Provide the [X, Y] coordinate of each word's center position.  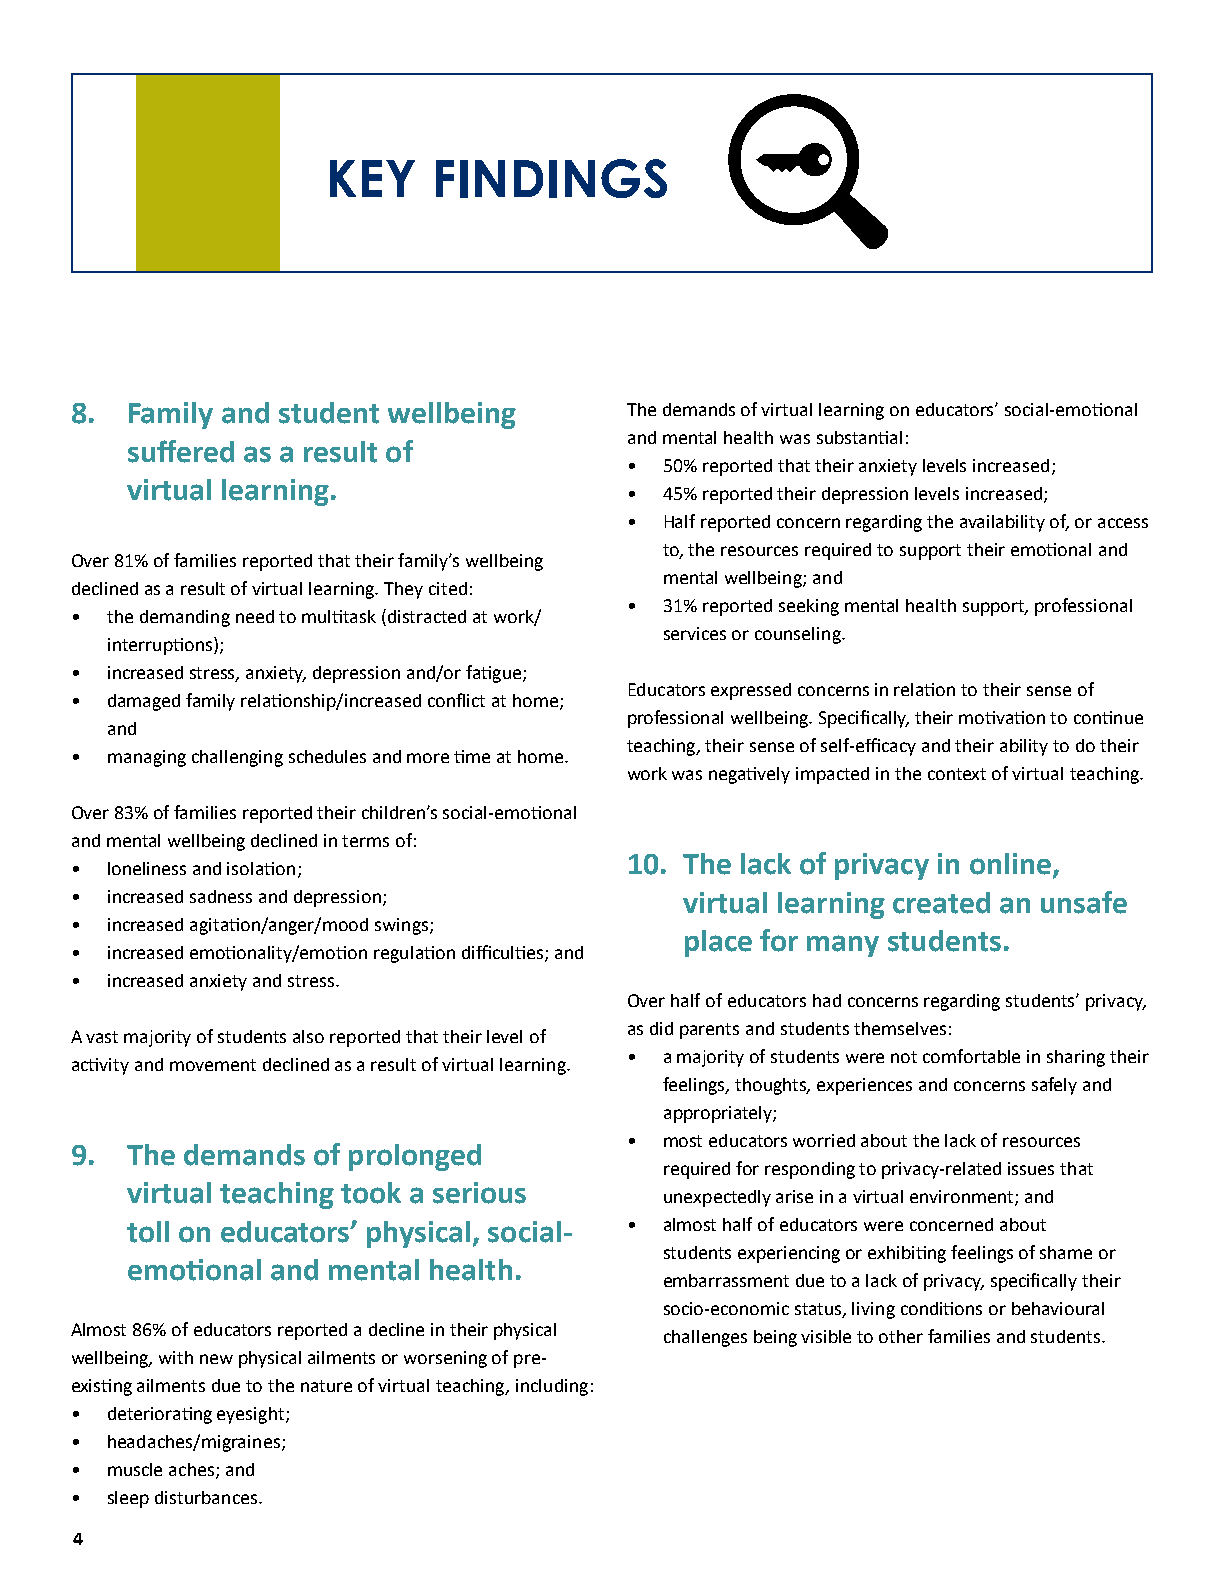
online [1010, 864]
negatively [749, 775]
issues [1031, 1168]
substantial [859, 437]
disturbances [207, 1497]
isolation [261, 868]
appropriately [719, 1114]
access [1123, 523]
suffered [181, 451]
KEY [372, 178]
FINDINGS [551, 178]
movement [213, 1065]
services [695, 633]
